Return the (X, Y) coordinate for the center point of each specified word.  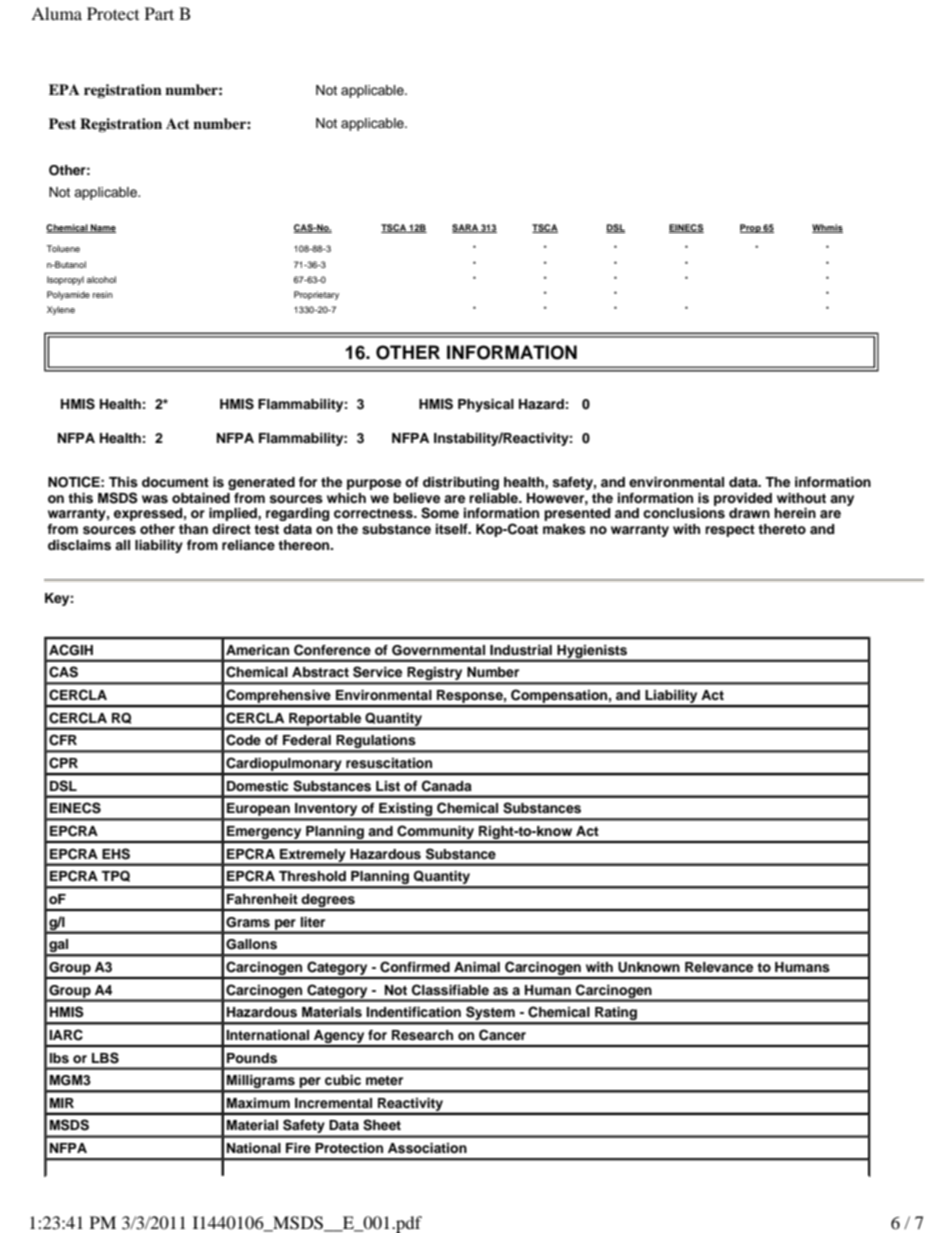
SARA (466, 228)
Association (427, 1148)
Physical (486, 405)
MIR (62, 1103)
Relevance (719, 967)
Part (159, 13)
